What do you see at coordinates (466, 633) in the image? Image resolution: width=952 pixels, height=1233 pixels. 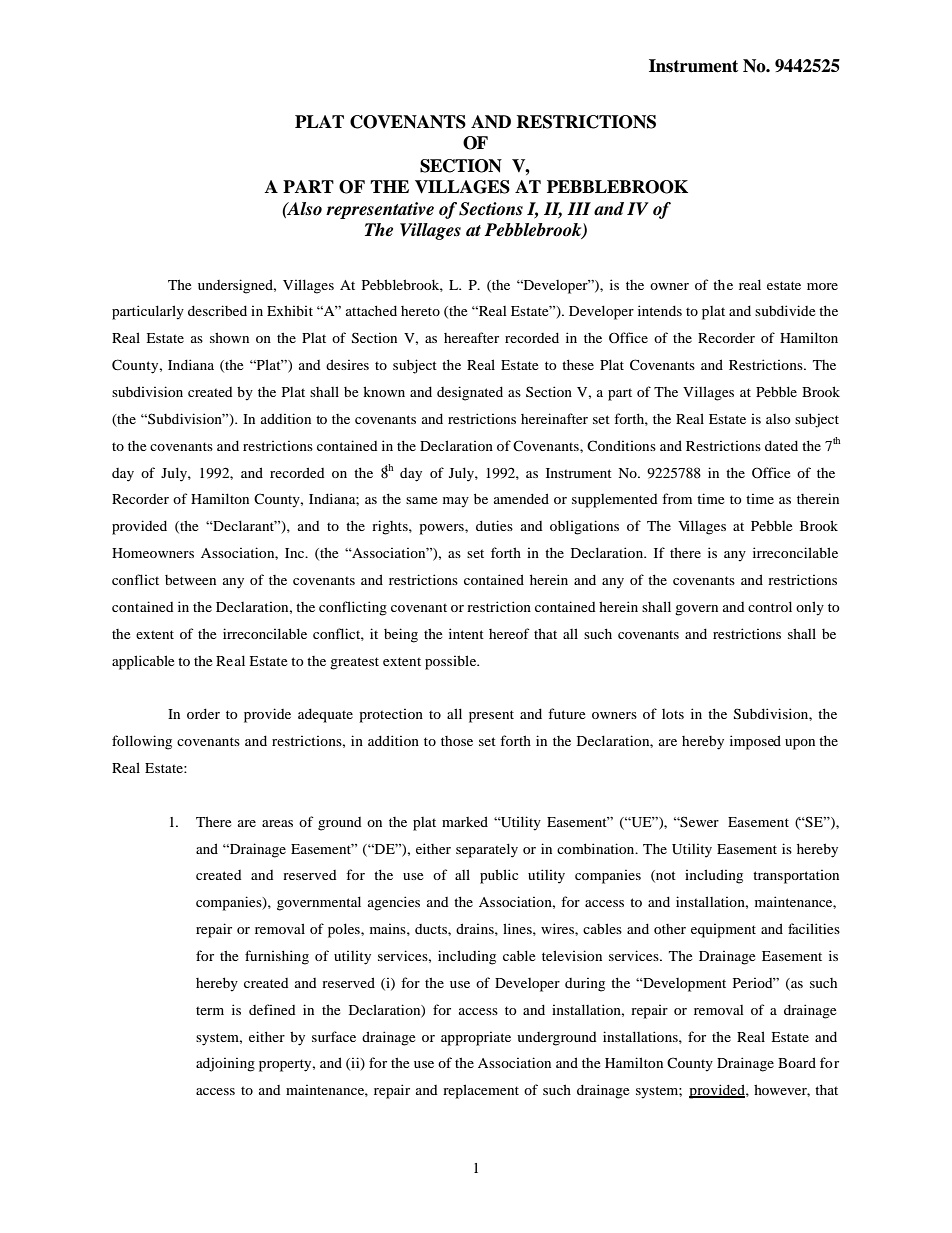 I see `intent` at bounding box center [466, 633].
